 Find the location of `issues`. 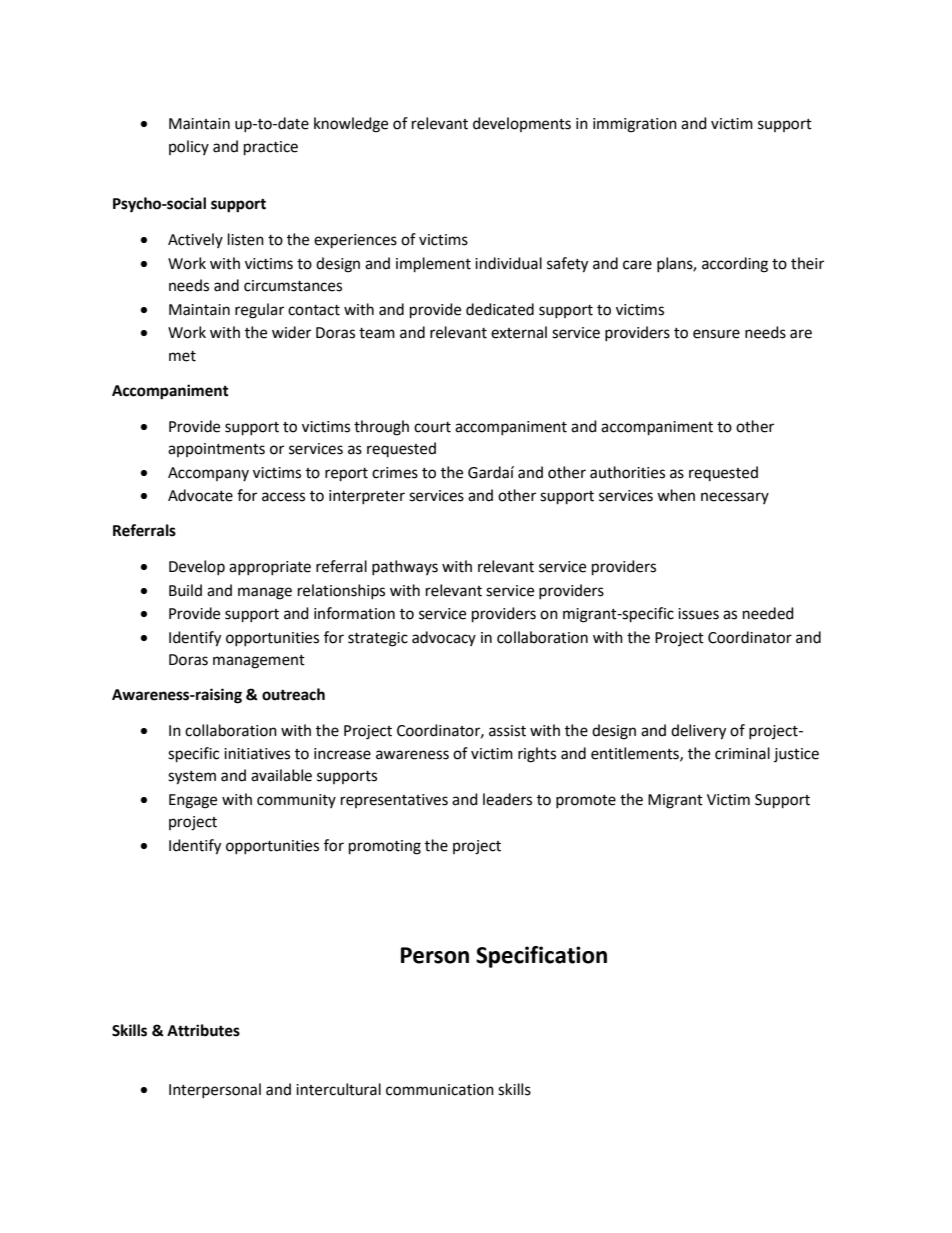

issues is located at coordinates (698, 614).
